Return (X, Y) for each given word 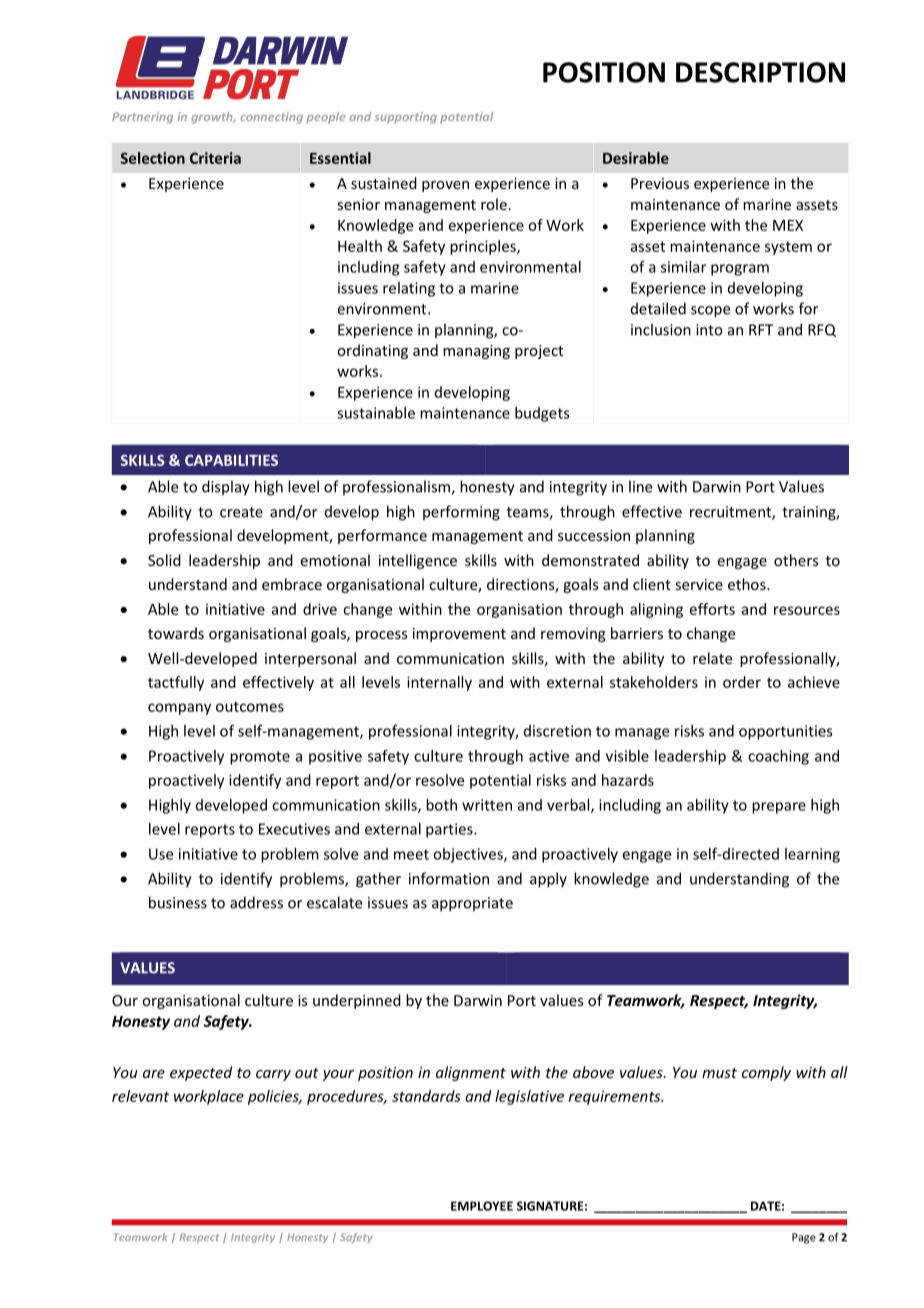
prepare (779, 808)
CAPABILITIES (231, 460)
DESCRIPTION (760, 72)
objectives (469, 855)
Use (161, 854)
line (640, 486)
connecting (271, 118)
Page (804, 1238)
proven (445, 186)
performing (461, 513)
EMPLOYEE (482, 1206)
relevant (140, 1096)
